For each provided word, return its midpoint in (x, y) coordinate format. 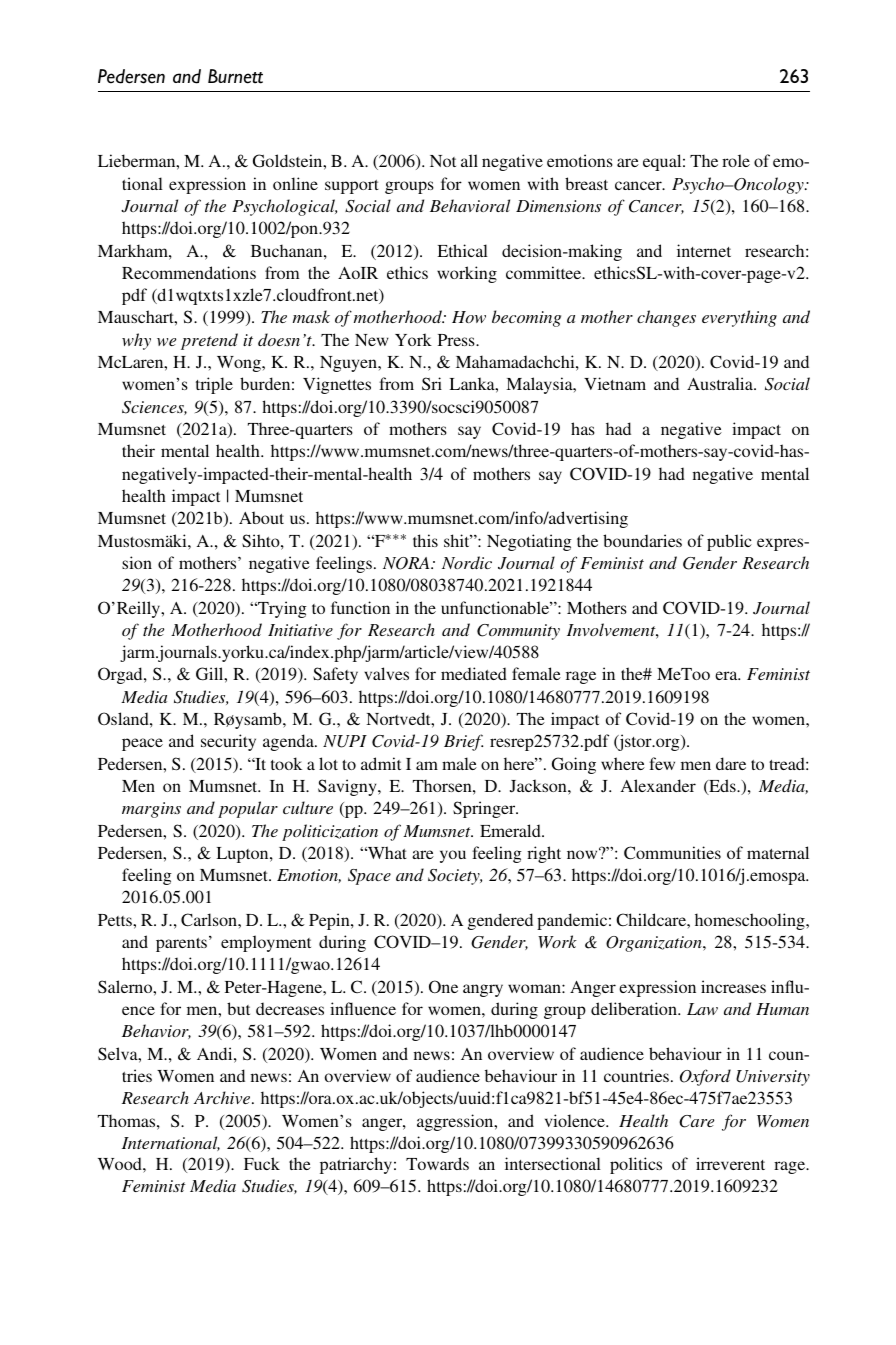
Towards (437, 1163)
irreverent (730, 1163)
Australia (721, 383)
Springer (485, 809)
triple (214, 385)
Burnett (235, 76)
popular (248, 809)
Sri (432, 384)
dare (731, 763)
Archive (223, 1097)
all (469, 160)
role (736, 160)
